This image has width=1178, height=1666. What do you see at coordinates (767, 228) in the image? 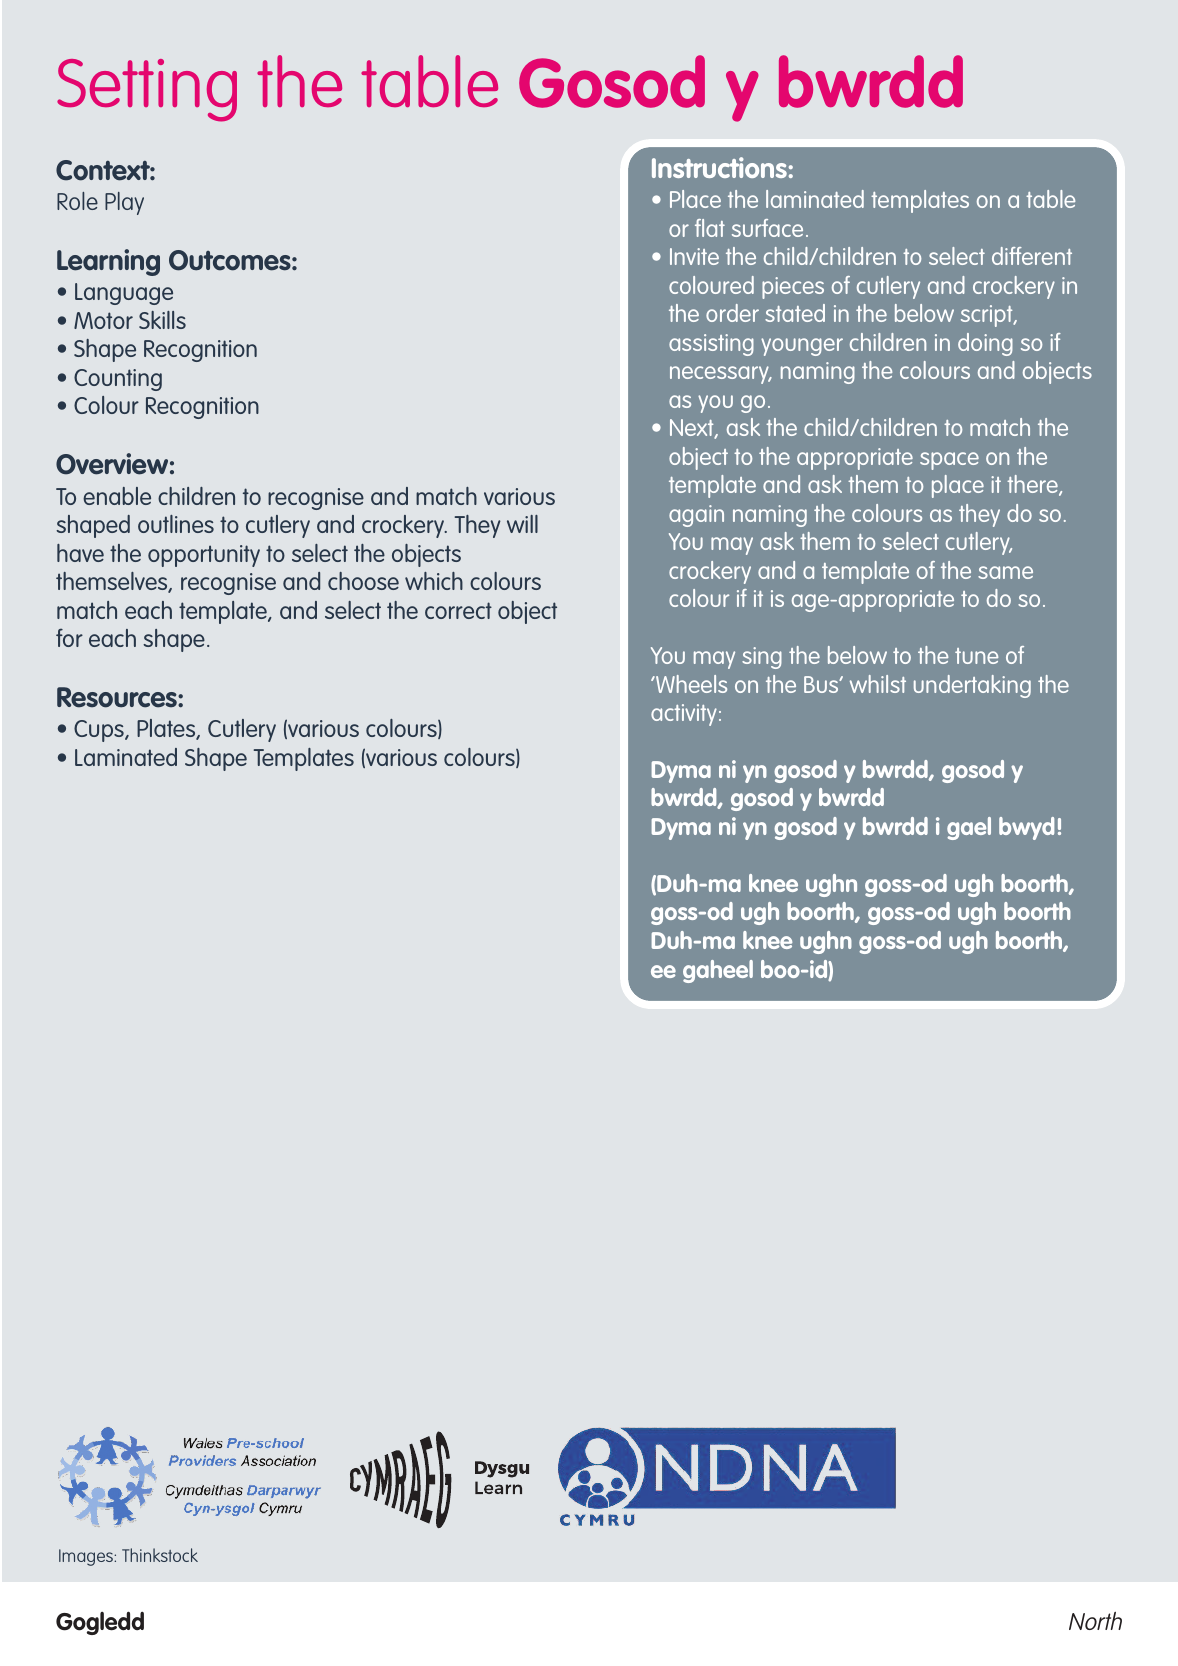
I see `surface` at bounding box center [767, 228].
